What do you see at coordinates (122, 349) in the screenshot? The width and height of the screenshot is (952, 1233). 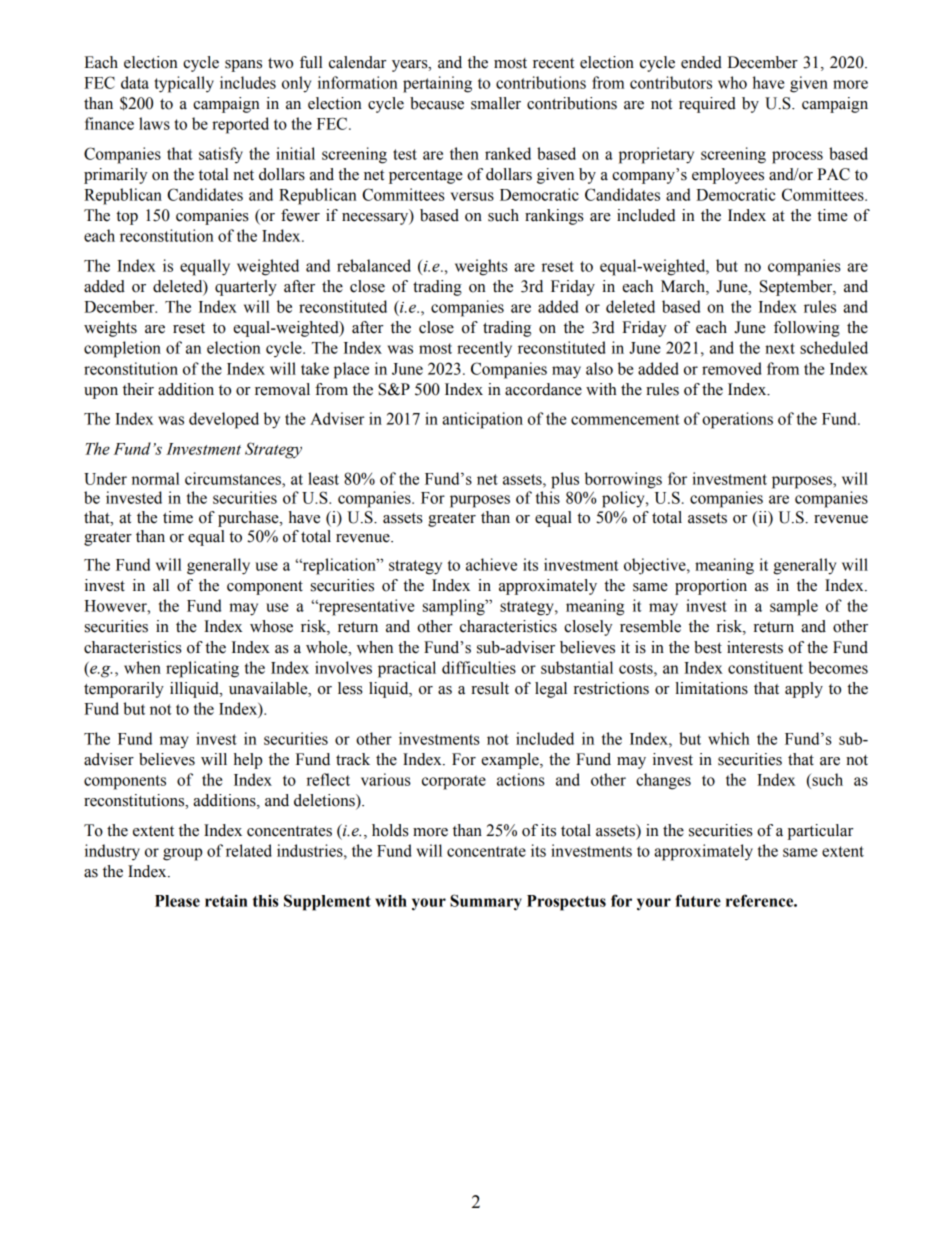 I see `completion` at bounding box center [122, 349].
